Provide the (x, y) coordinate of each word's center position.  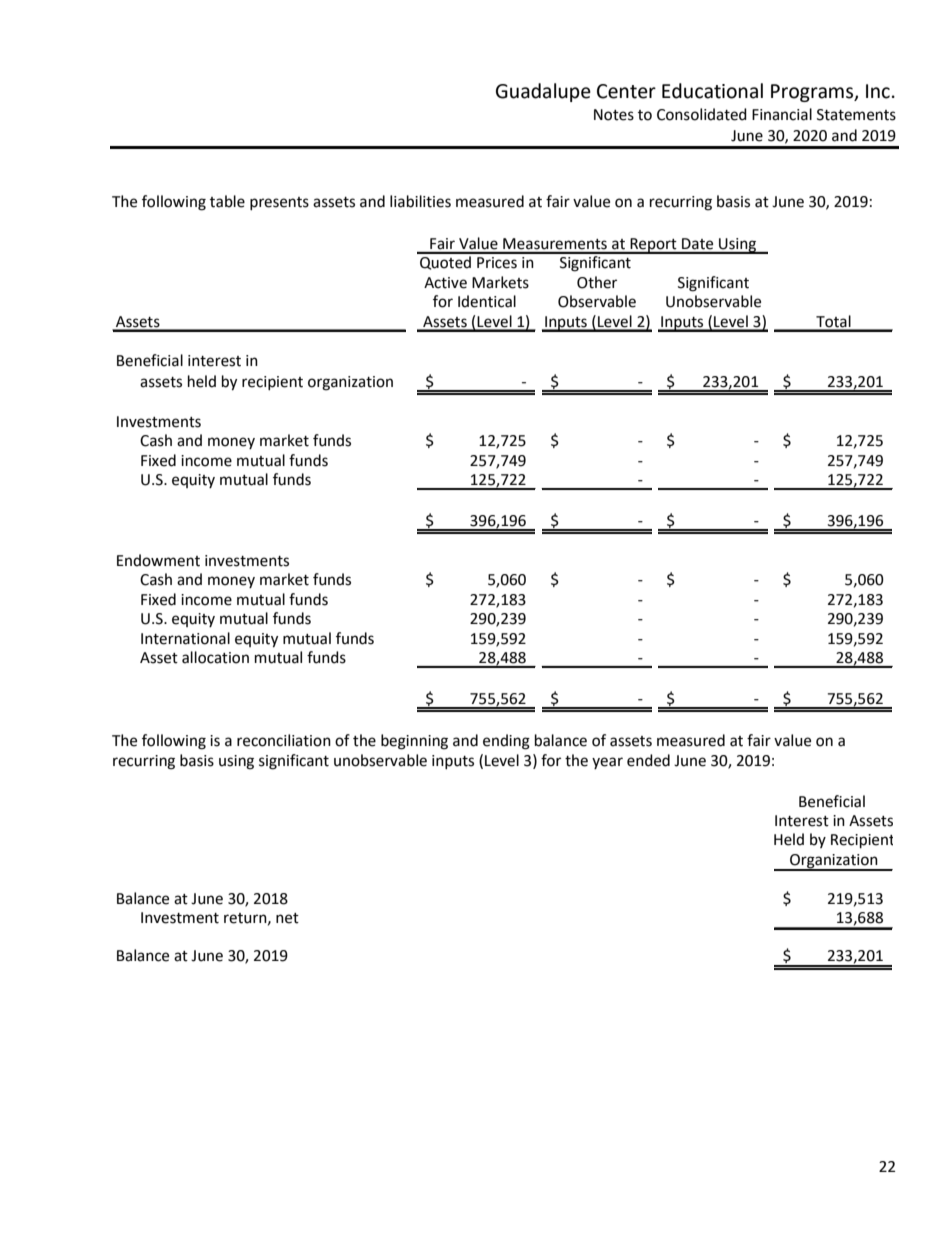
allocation (215, 657)
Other (597, 282)
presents (279, 203)
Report (653, 246)
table (227, 201)
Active (445, 283)
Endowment (158, 560)
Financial (782, 114)
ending (506, 742)
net (287, 918)
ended (648, 760)
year (607, 763)
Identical (487, 301)
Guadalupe (543, 92)
